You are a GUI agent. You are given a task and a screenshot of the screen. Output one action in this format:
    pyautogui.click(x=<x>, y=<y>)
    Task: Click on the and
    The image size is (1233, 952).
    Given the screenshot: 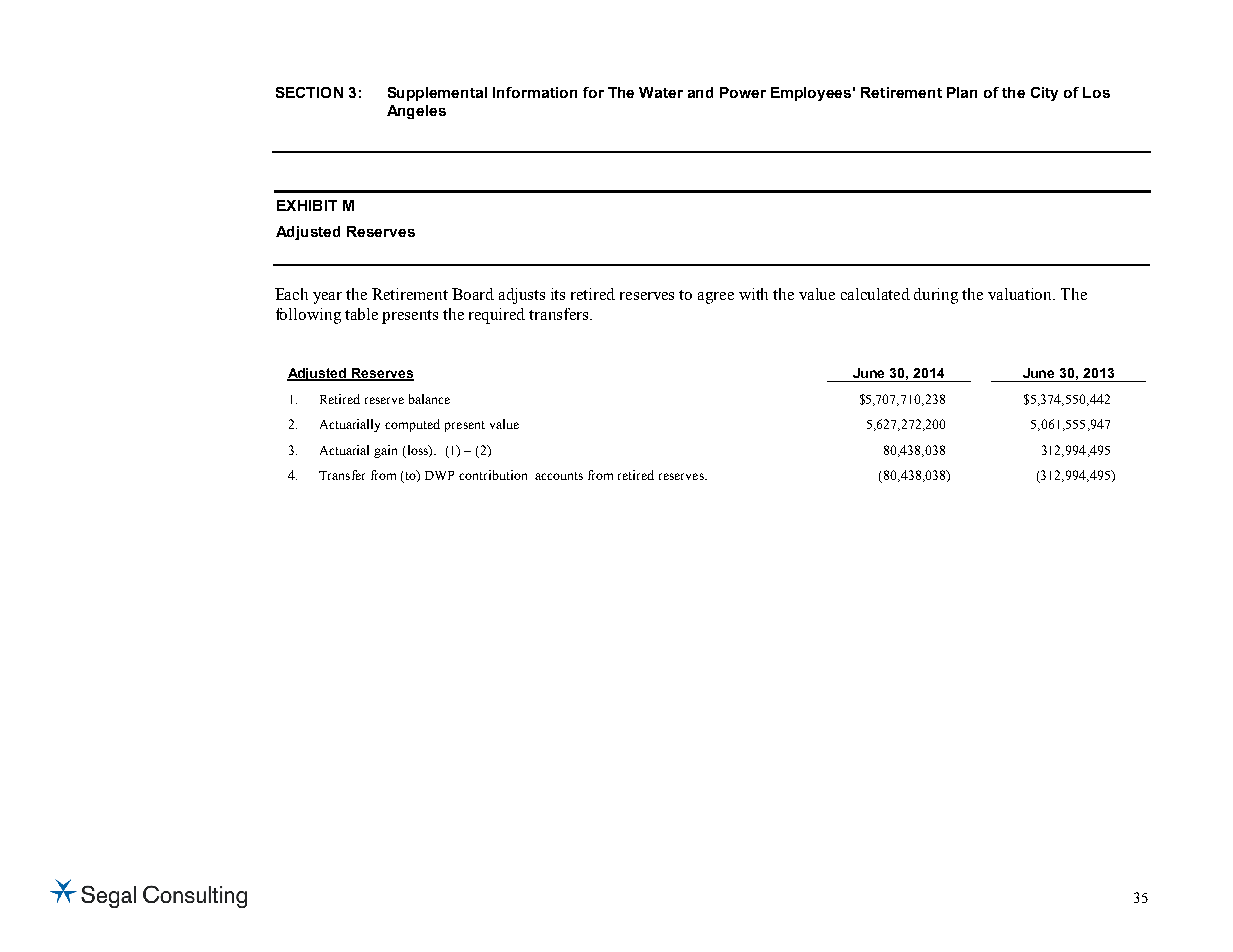 What is the action you would take?
    pyautogui.click(x=700, y=92)
